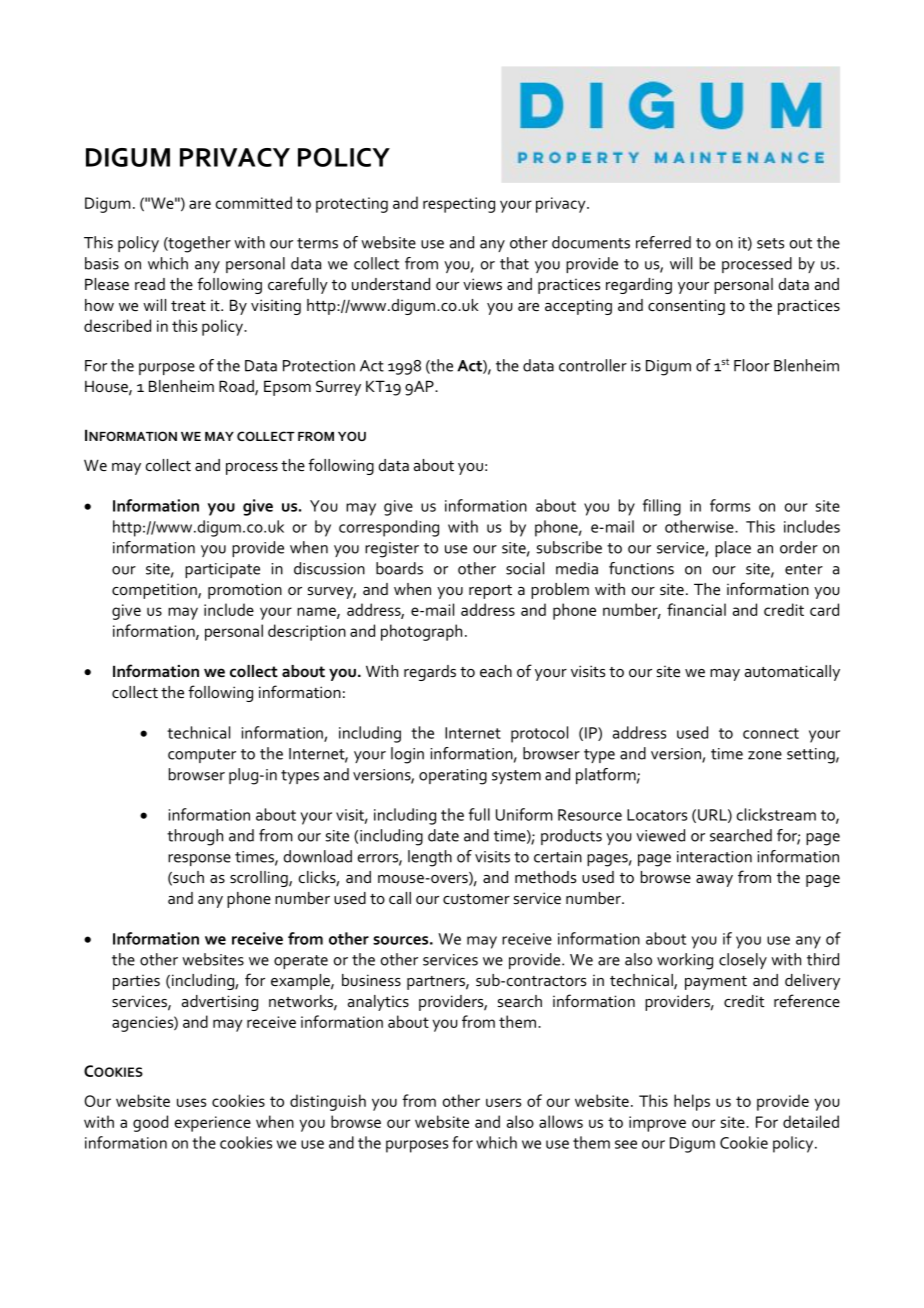 The image size is (924, 1308). I want to click on computer, so click(202, 756).
